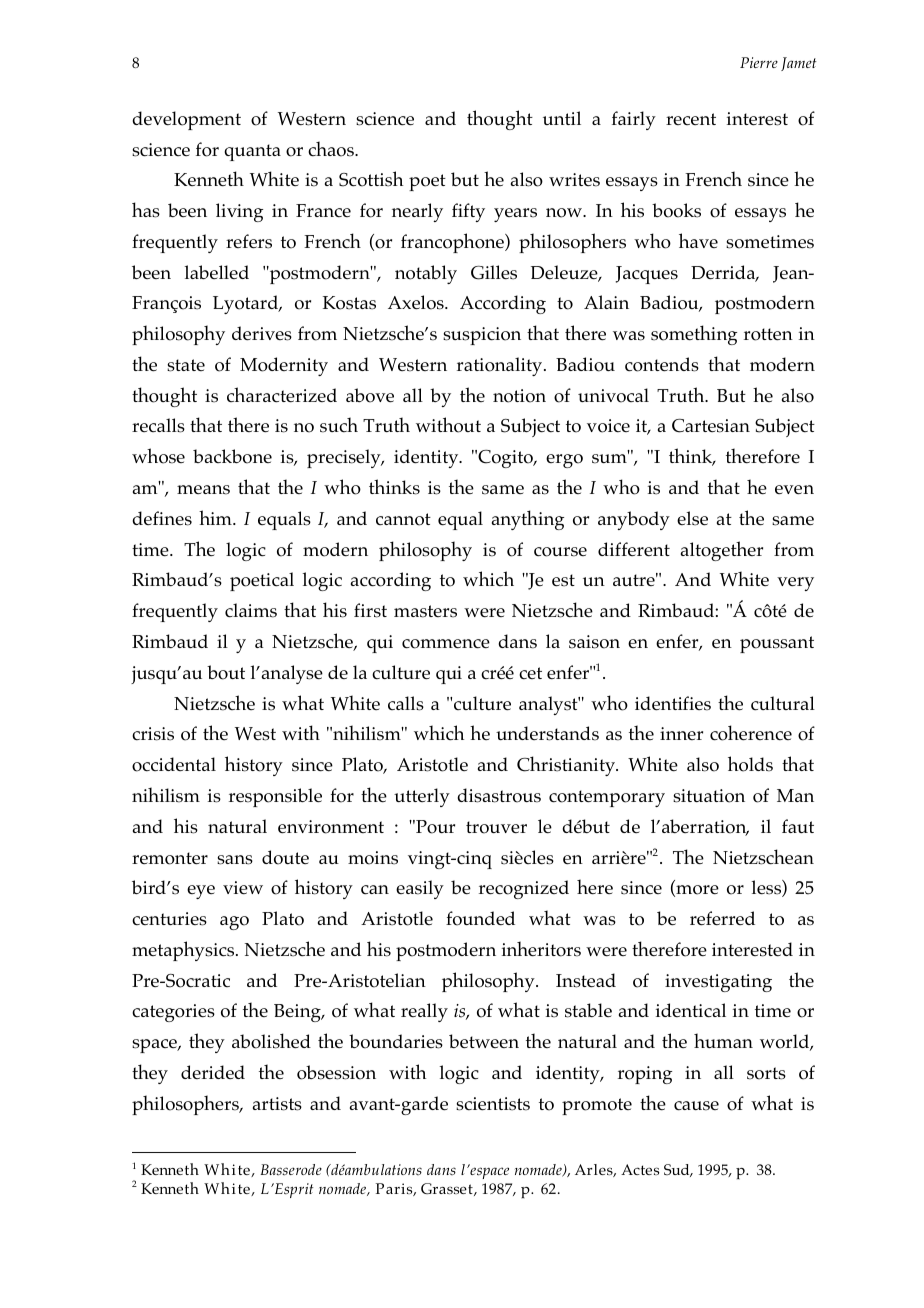 Image resolution: width=924 pixels, height=1308 pixels. What do you see at coordinates (493, 1104) in the screenshot?
I see `scientists` at bounding box center [493, 1104].
